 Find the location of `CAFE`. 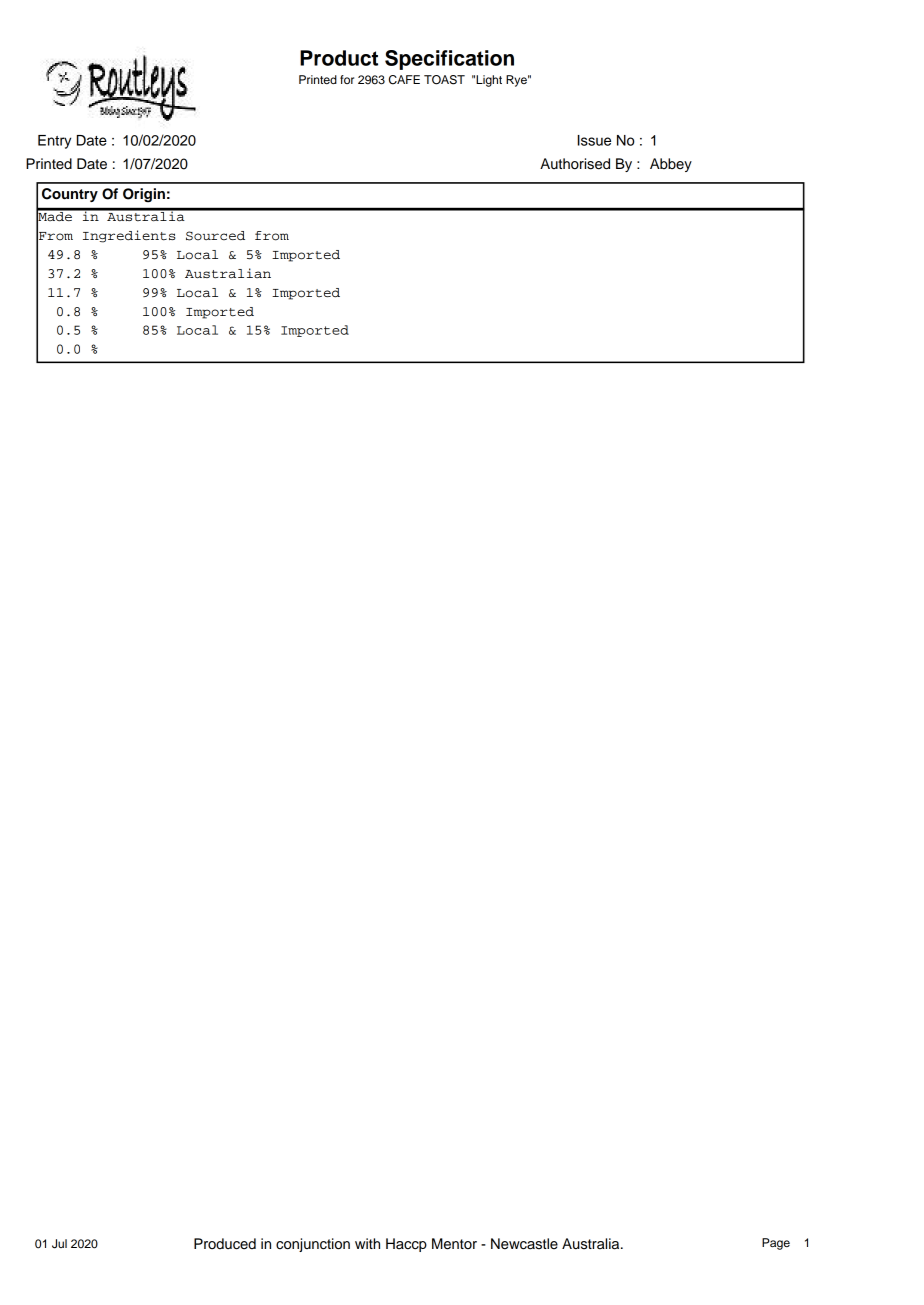

CAFE is located at coordinates (404, 80).
